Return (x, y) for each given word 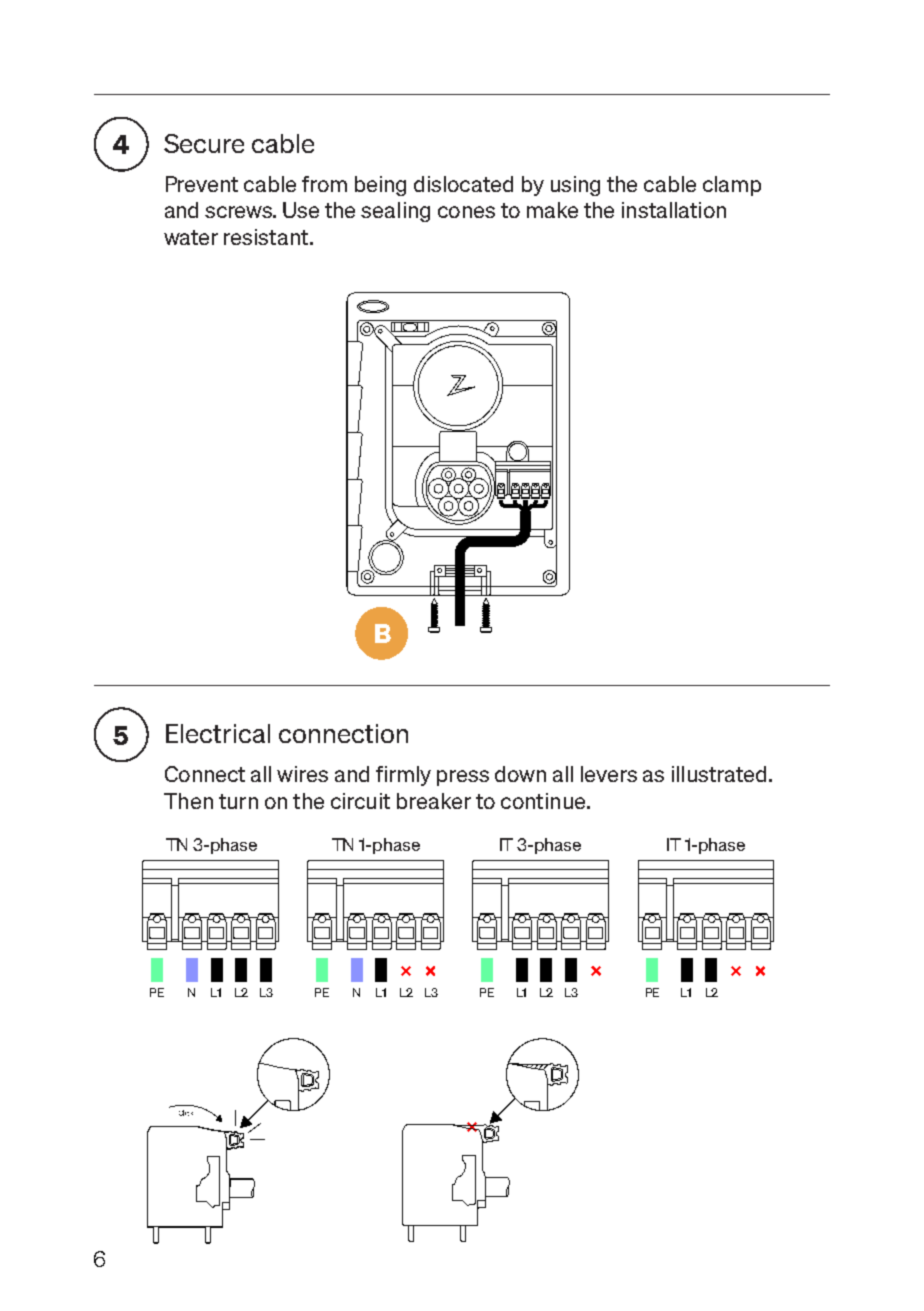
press (463, 778)
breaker (434, 801)
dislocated (463, 184)
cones (466, 212)
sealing (395, 212)
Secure (204, 143)
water (191, 237)
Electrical (218, 733)
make (552, 210)
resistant (266, 237)
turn (238, 801)
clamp (732, 186)
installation (674, 210)
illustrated (719, 774)
